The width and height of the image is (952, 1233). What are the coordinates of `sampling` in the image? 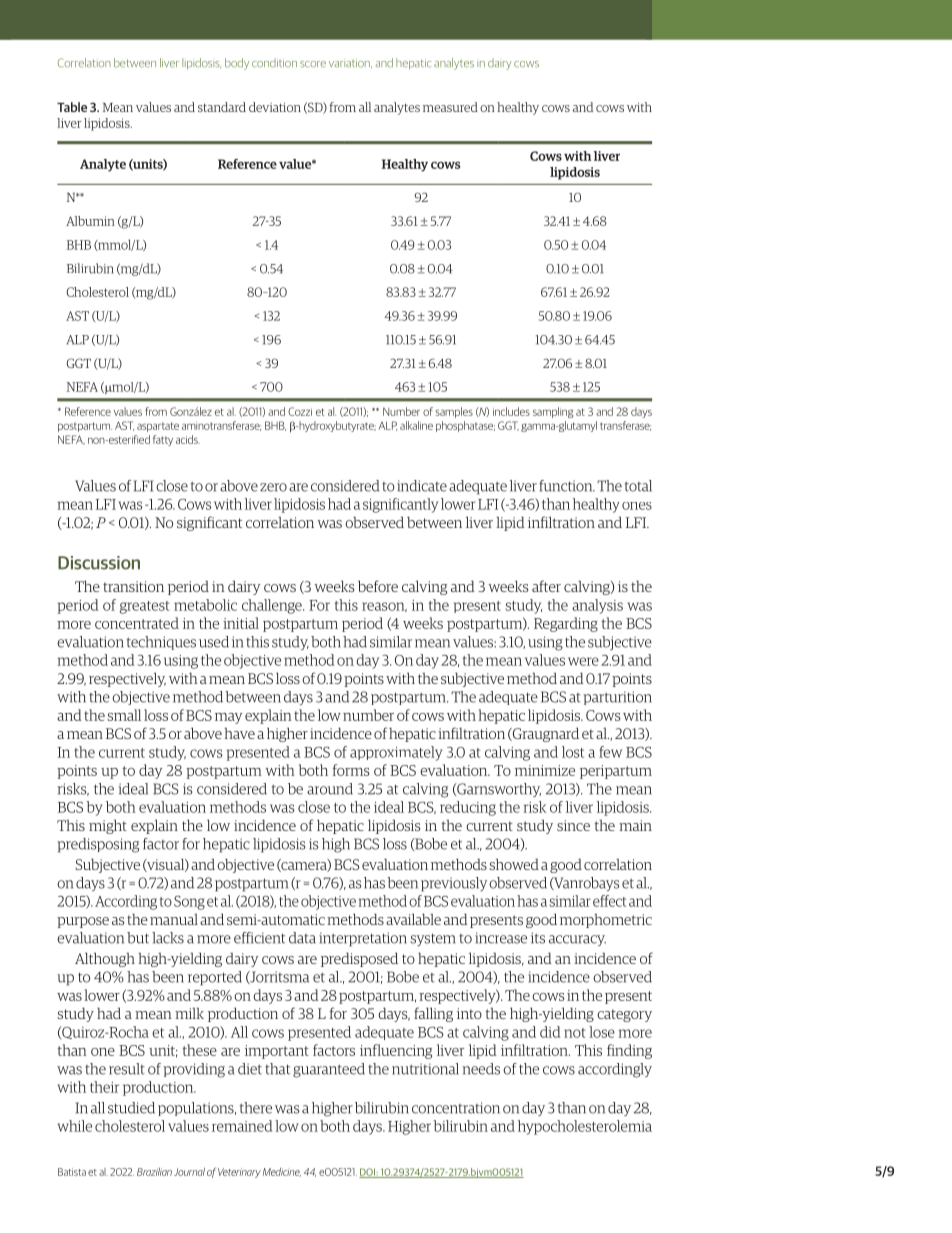 It's located at (553, 412).
